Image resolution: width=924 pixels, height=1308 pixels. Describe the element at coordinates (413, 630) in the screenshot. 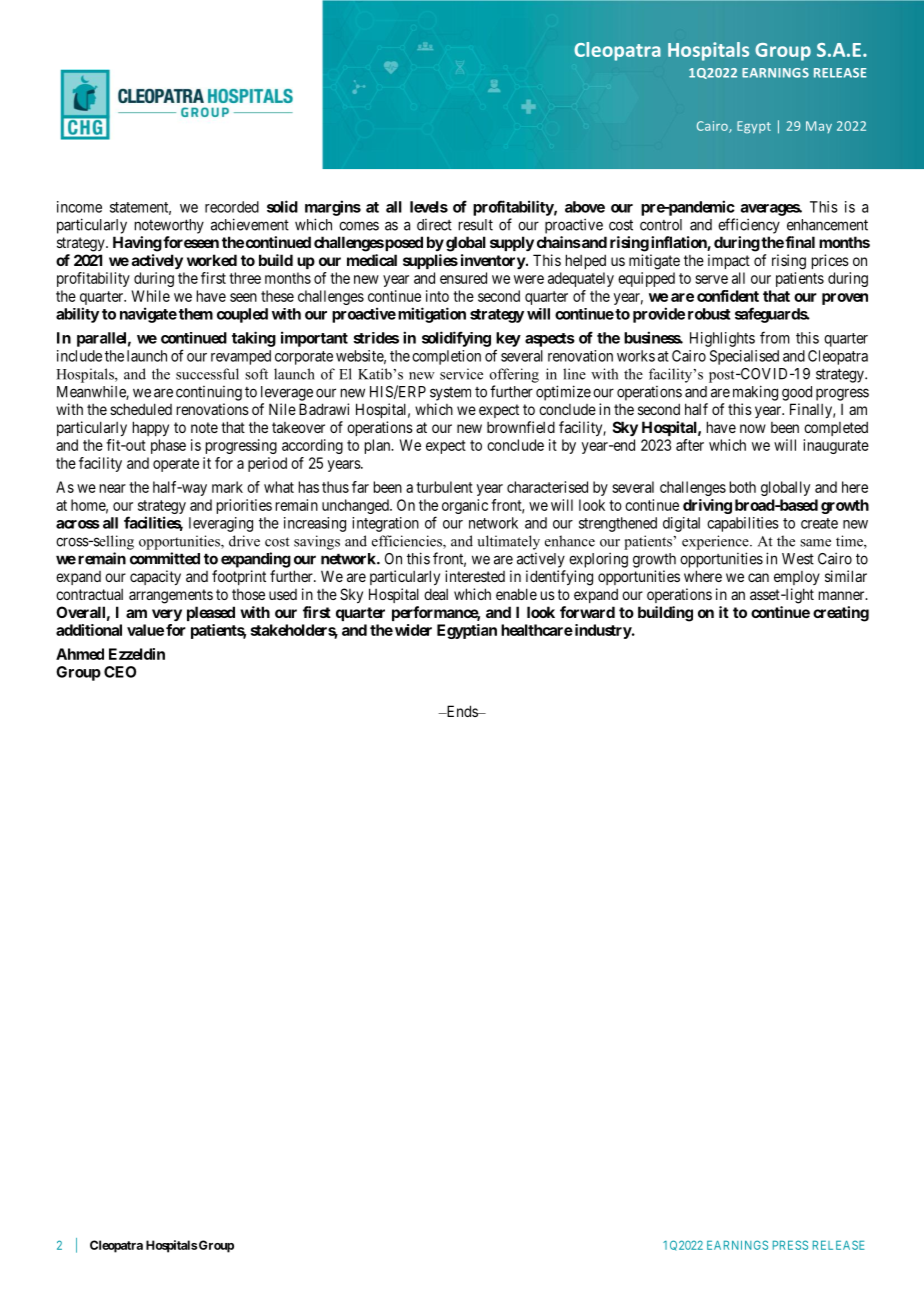

I see `wider` at that location.
